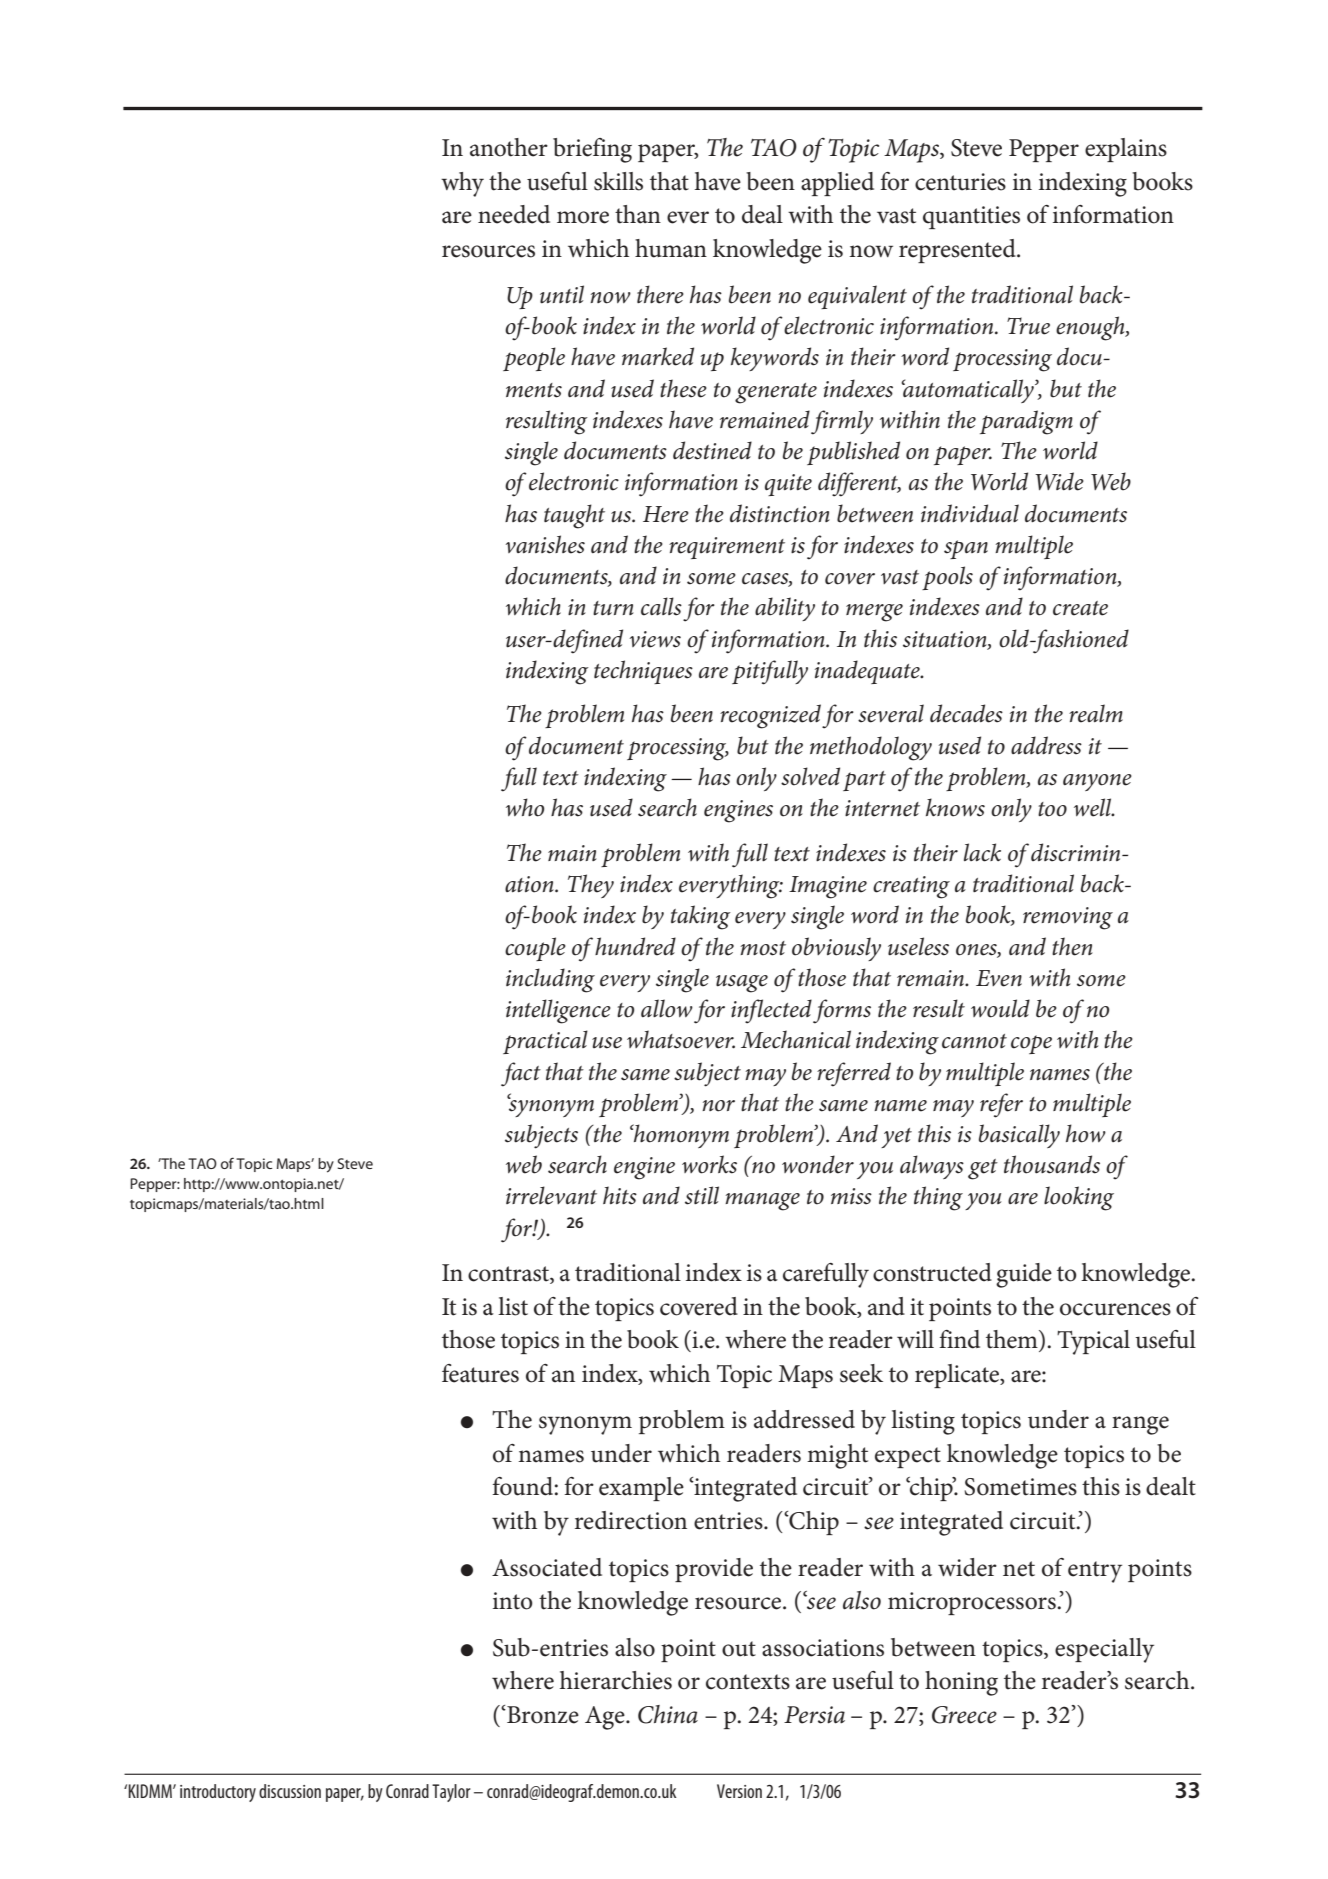  What do you see at coordinates (462, 184) in the screenshot?
I see `why` at bounding box center [462, 184].
